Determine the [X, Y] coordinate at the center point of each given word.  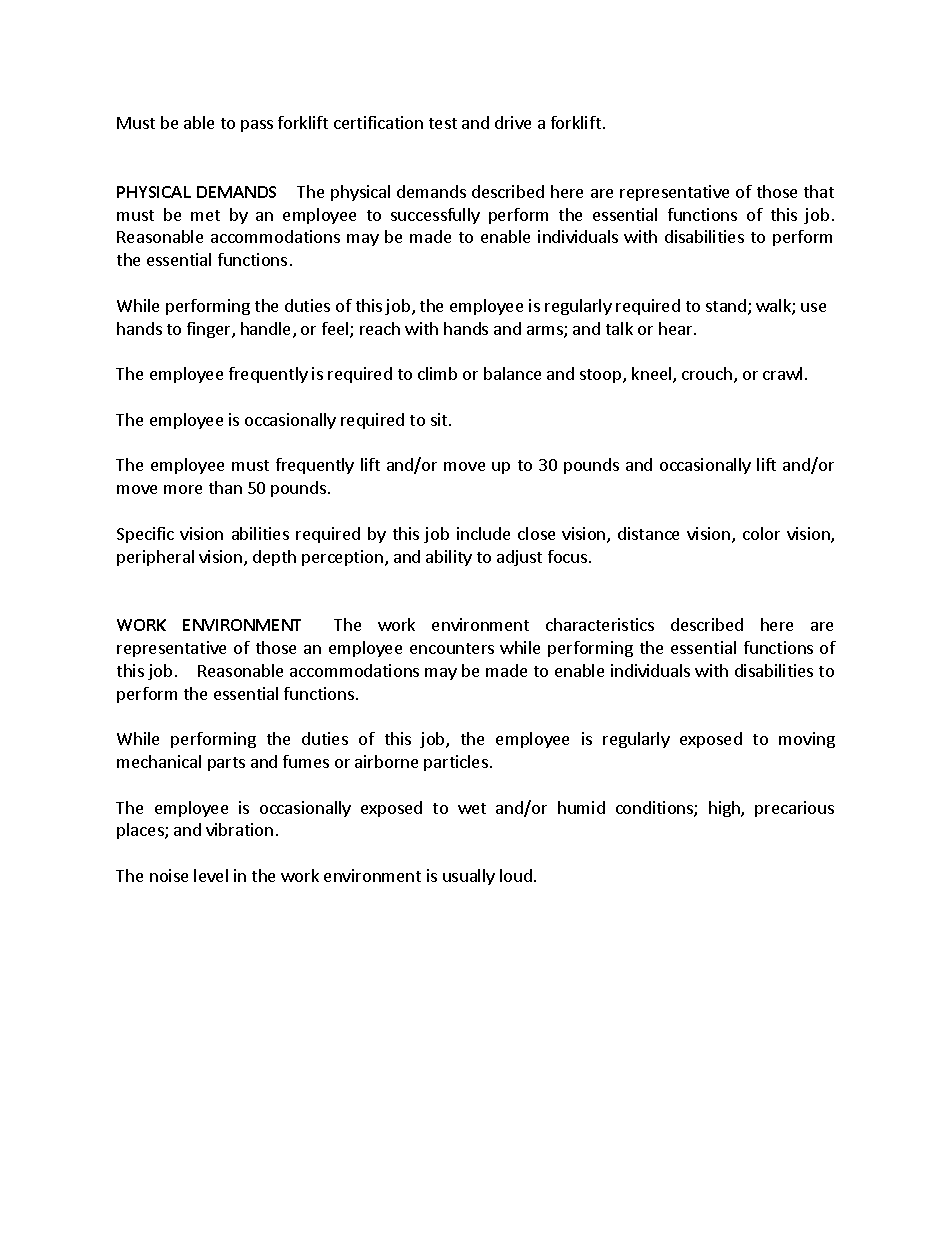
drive [513, 122]
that [819, 191]
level [211, 875]
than [225, 487]
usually [469, 877]
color [761, 533]
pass [257, 126]
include [483, 533]
